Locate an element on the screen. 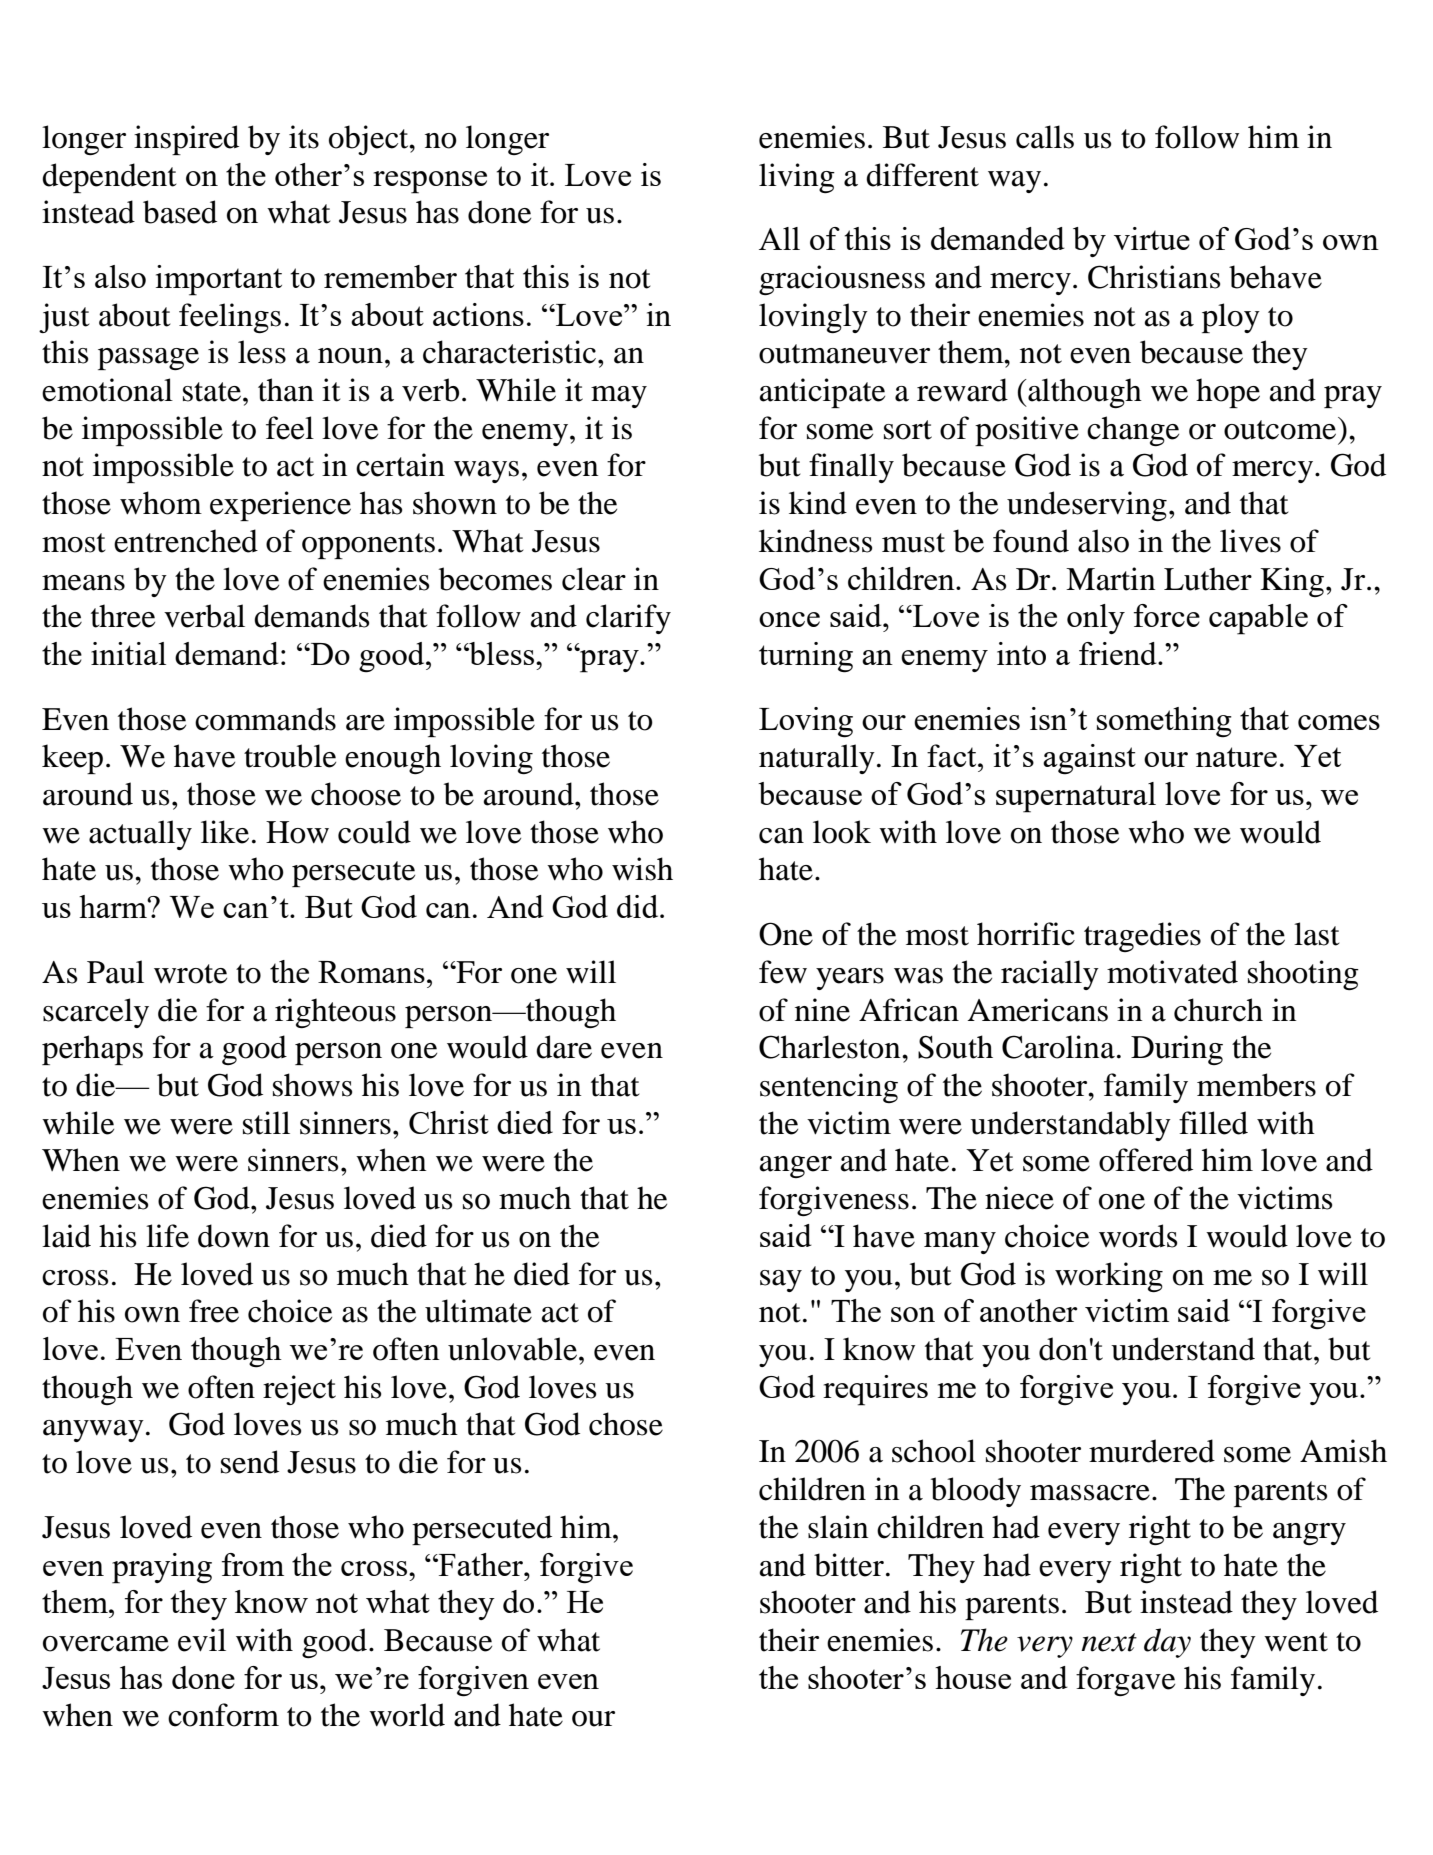 The image size is (1433, 1855). virtue is located at coordinates (1152, 238).
